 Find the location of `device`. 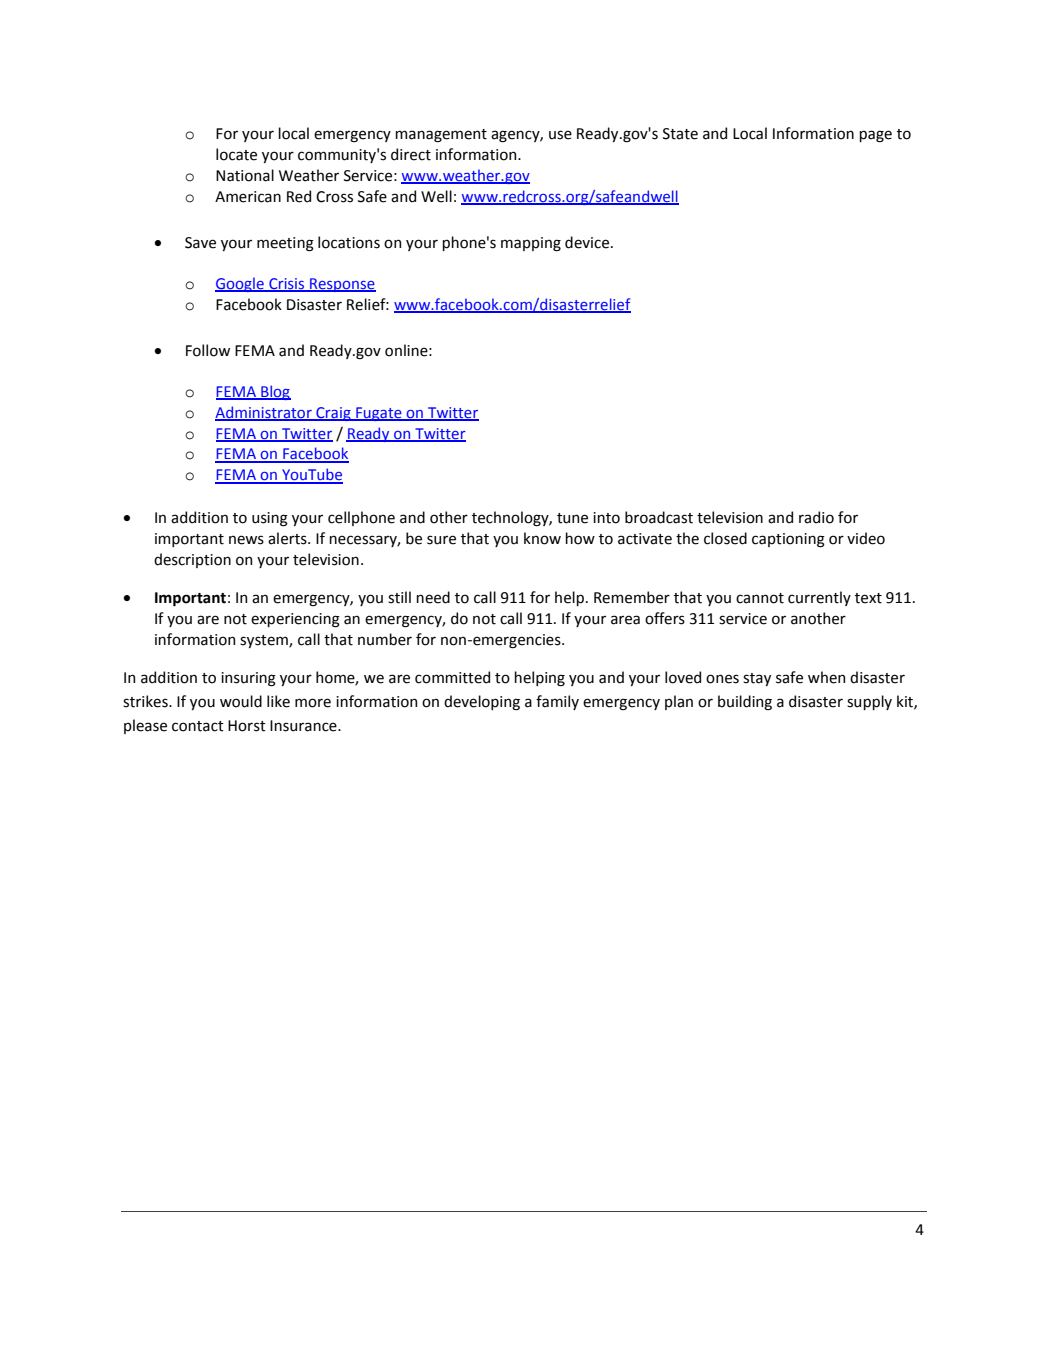

device is located at coordinates (588, 242).
